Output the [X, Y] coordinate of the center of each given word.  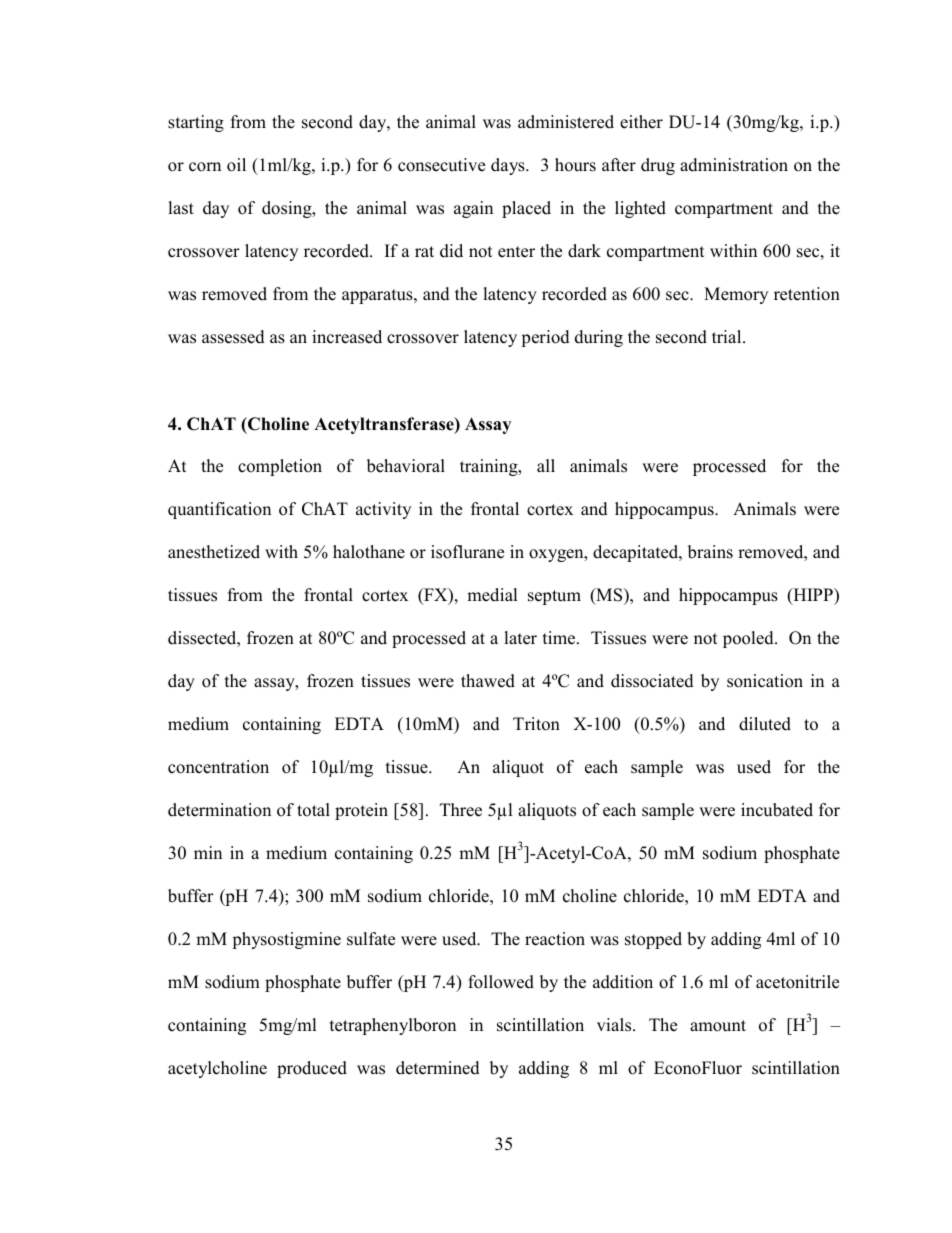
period [545, 338]
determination [219, 810]
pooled [749, 639]
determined [438, 1068]
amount [718, 1026]
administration [734, 165]
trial [728, 336]
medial [492, 595]
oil [236, 165]
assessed [233, 337]
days [509, 166]
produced [312, 1069]
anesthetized [214, 552]
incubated [777, 810]
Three [461, 810]
